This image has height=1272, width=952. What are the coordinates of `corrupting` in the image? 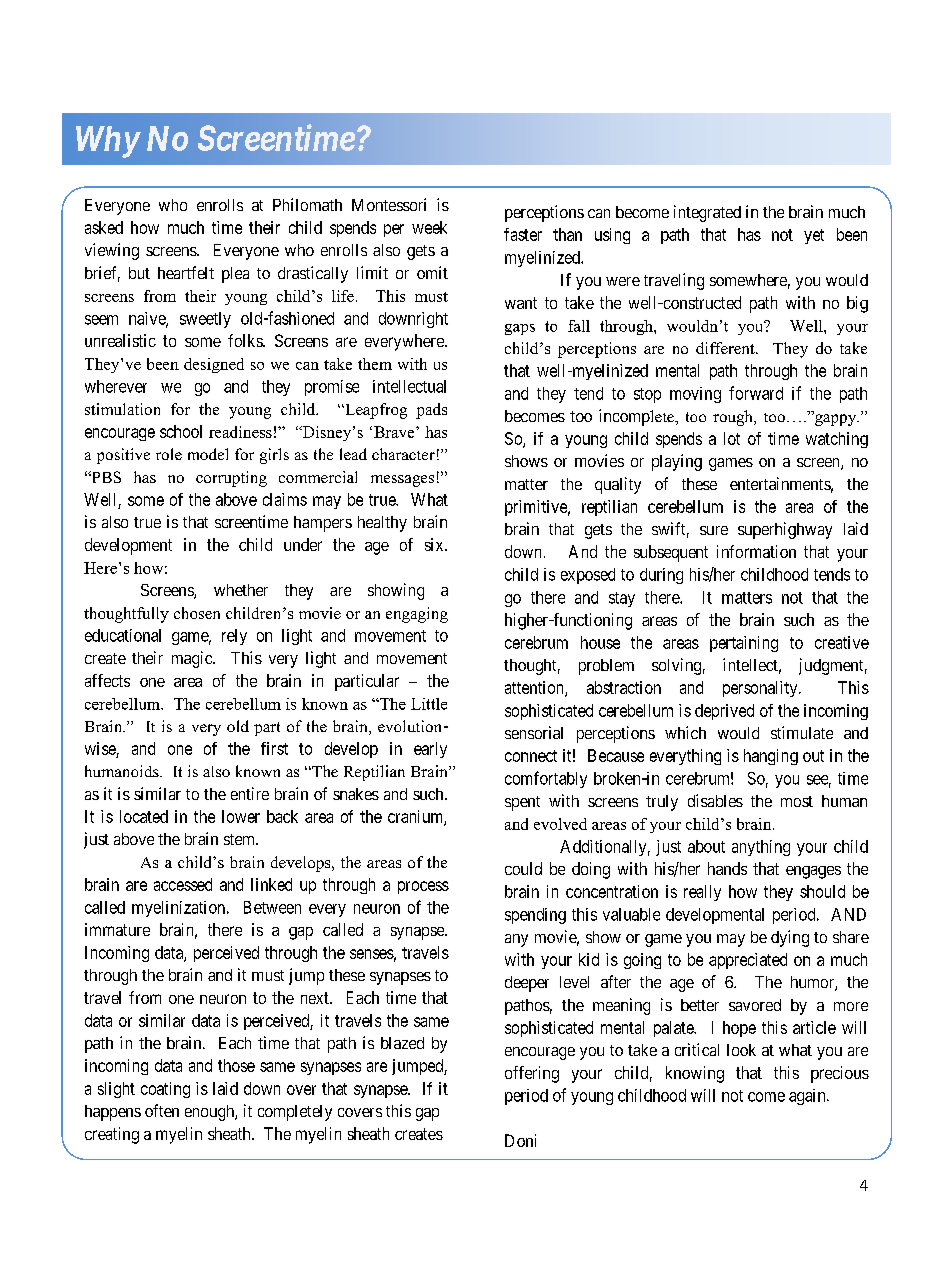 It's located at (231, 479).
